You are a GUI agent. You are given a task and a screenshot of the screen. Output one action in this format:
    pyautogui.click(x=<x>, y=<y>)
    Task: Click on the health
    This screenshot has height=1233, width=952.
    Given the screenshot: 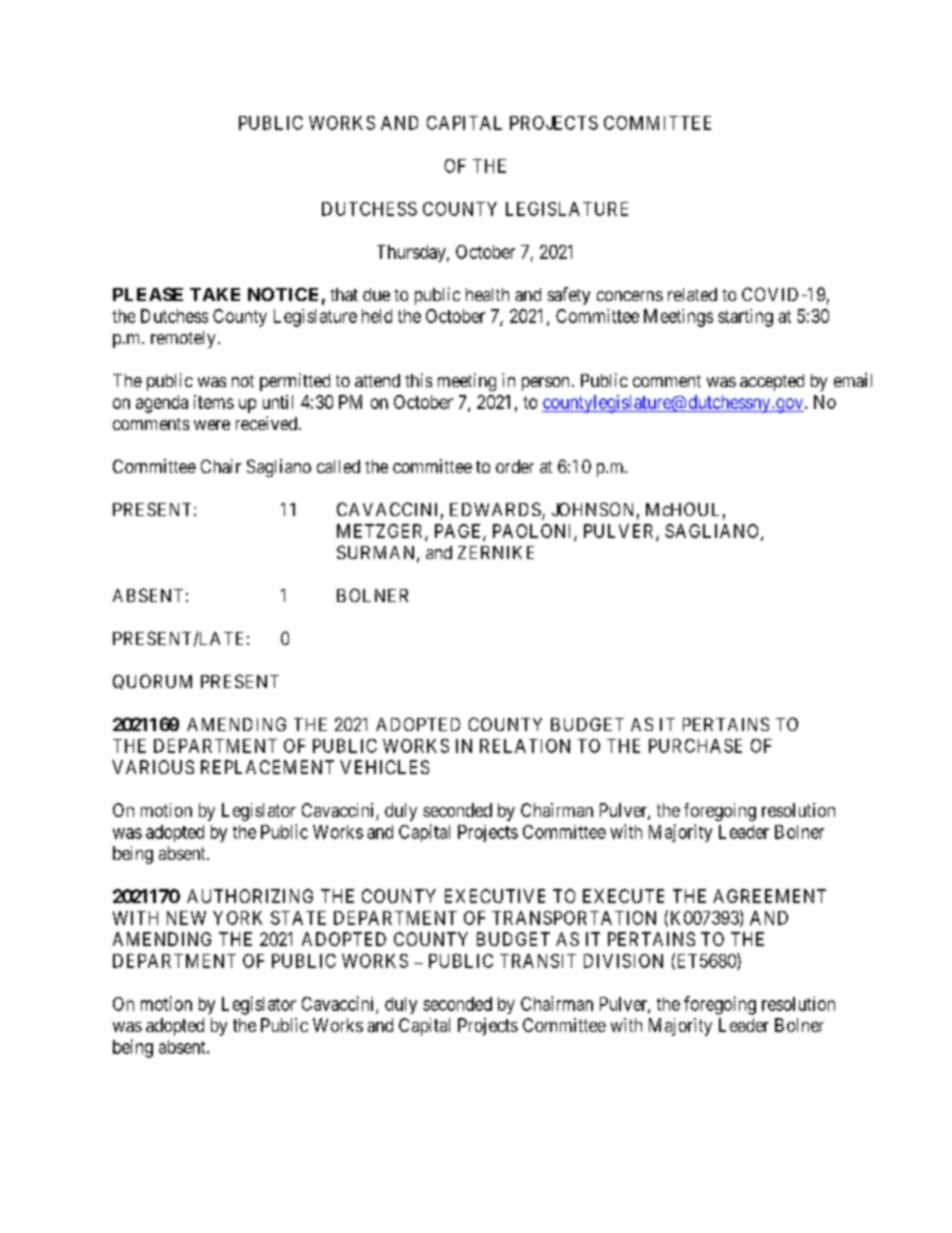 What is the action you would take?
    pyautogui.click(x=487, y=294)
